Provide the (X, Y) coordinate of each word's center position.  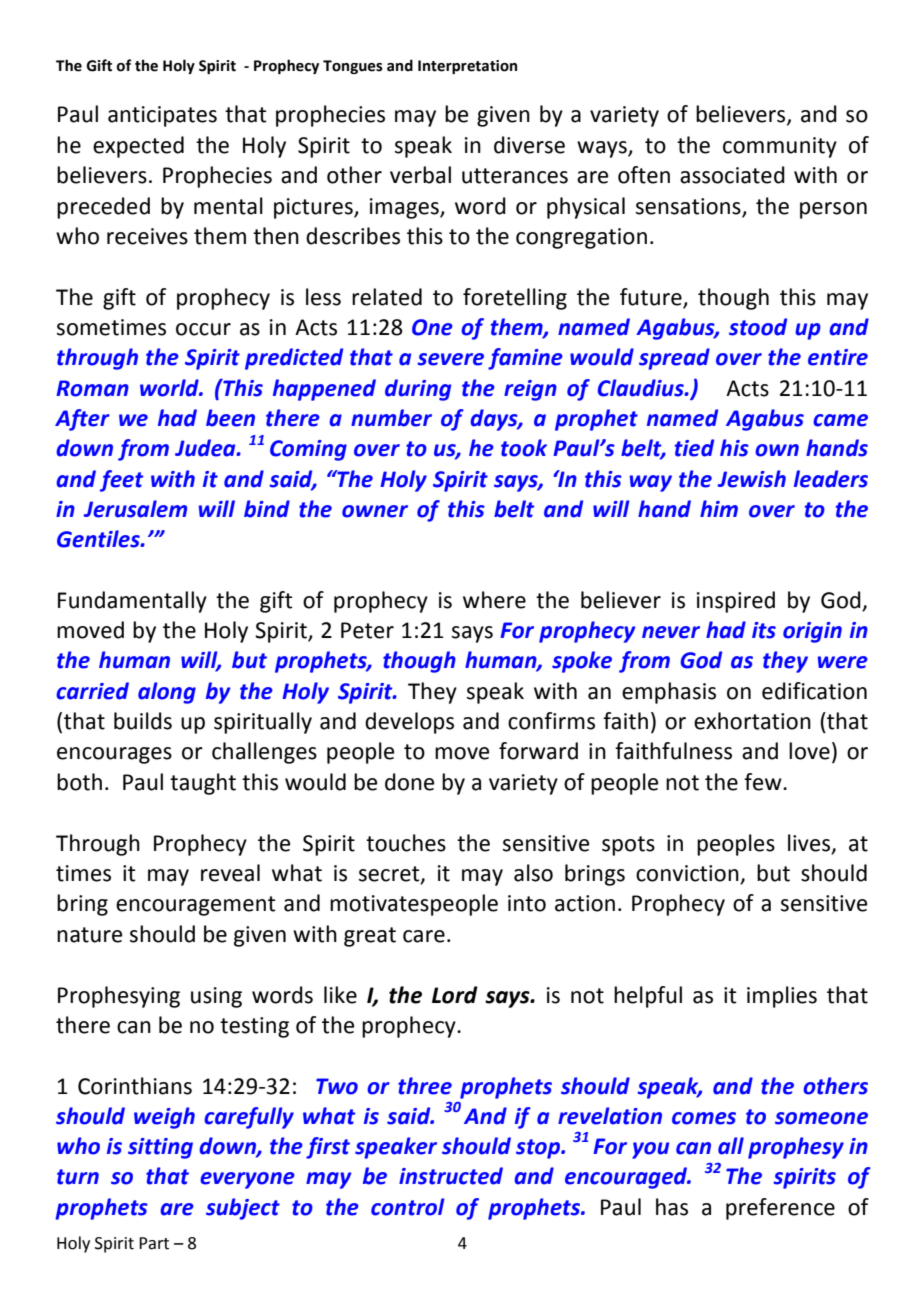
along (167, 693)
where (494, 600)
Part (154, 1243)
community (780, 147)
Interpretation (467, 67)
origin (812, 632)
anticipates (162, 116)
